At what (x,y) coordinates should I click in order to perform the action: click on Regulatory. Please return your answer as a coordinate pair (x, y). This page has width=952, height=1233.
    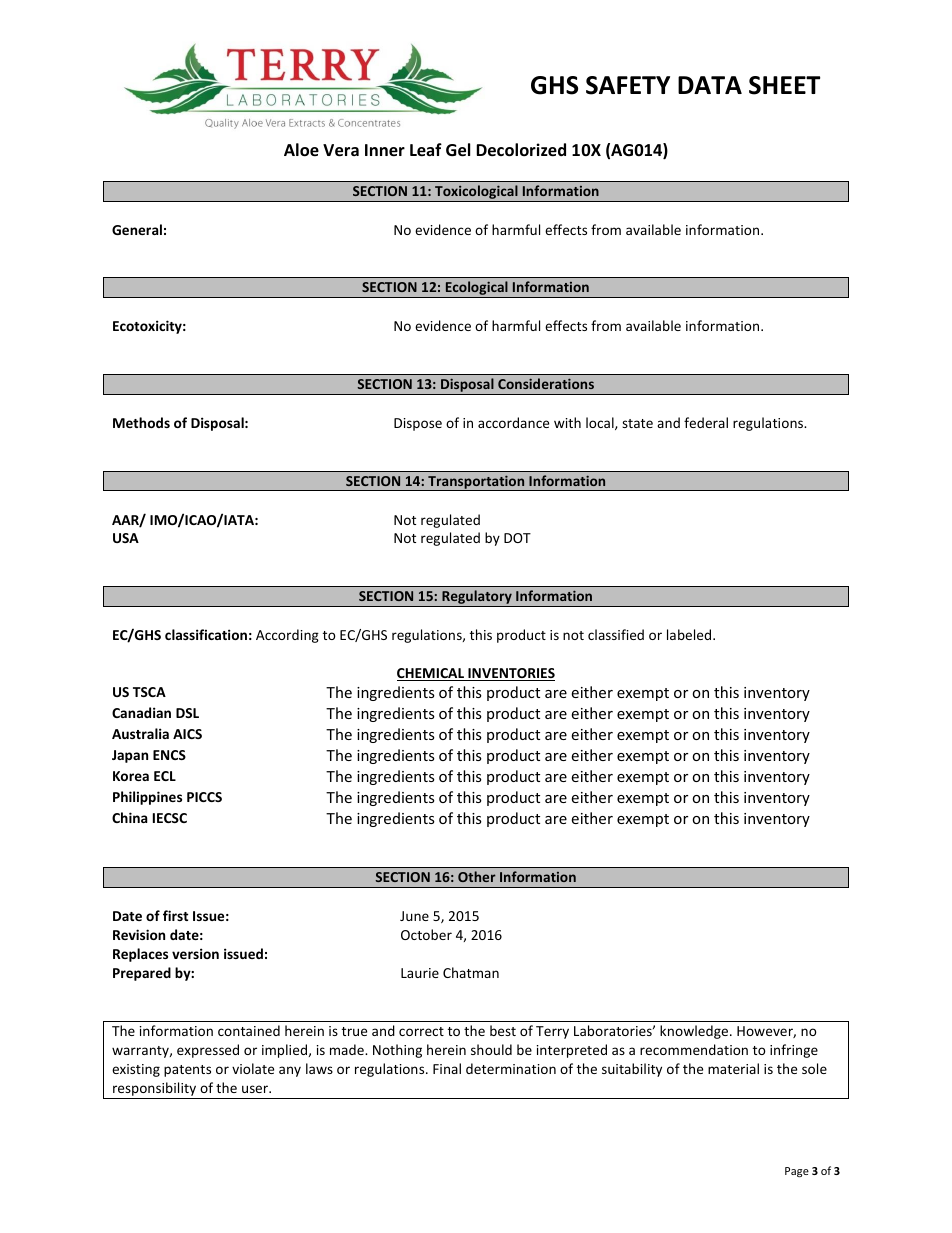
    Looking at the image, I should click on (477, 598).
